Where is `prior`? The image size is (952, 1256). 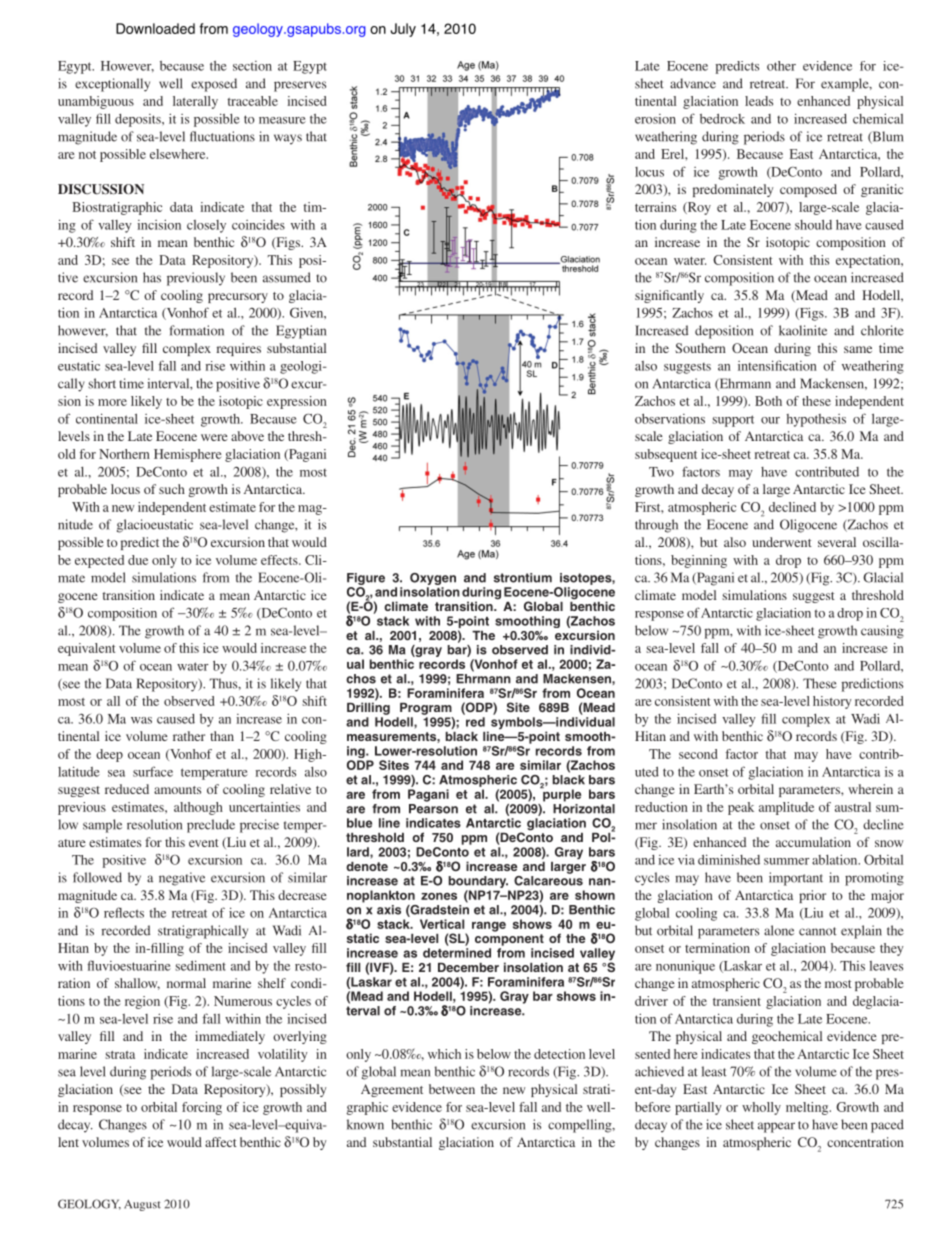 prior is located at coordinates (812, 896).
